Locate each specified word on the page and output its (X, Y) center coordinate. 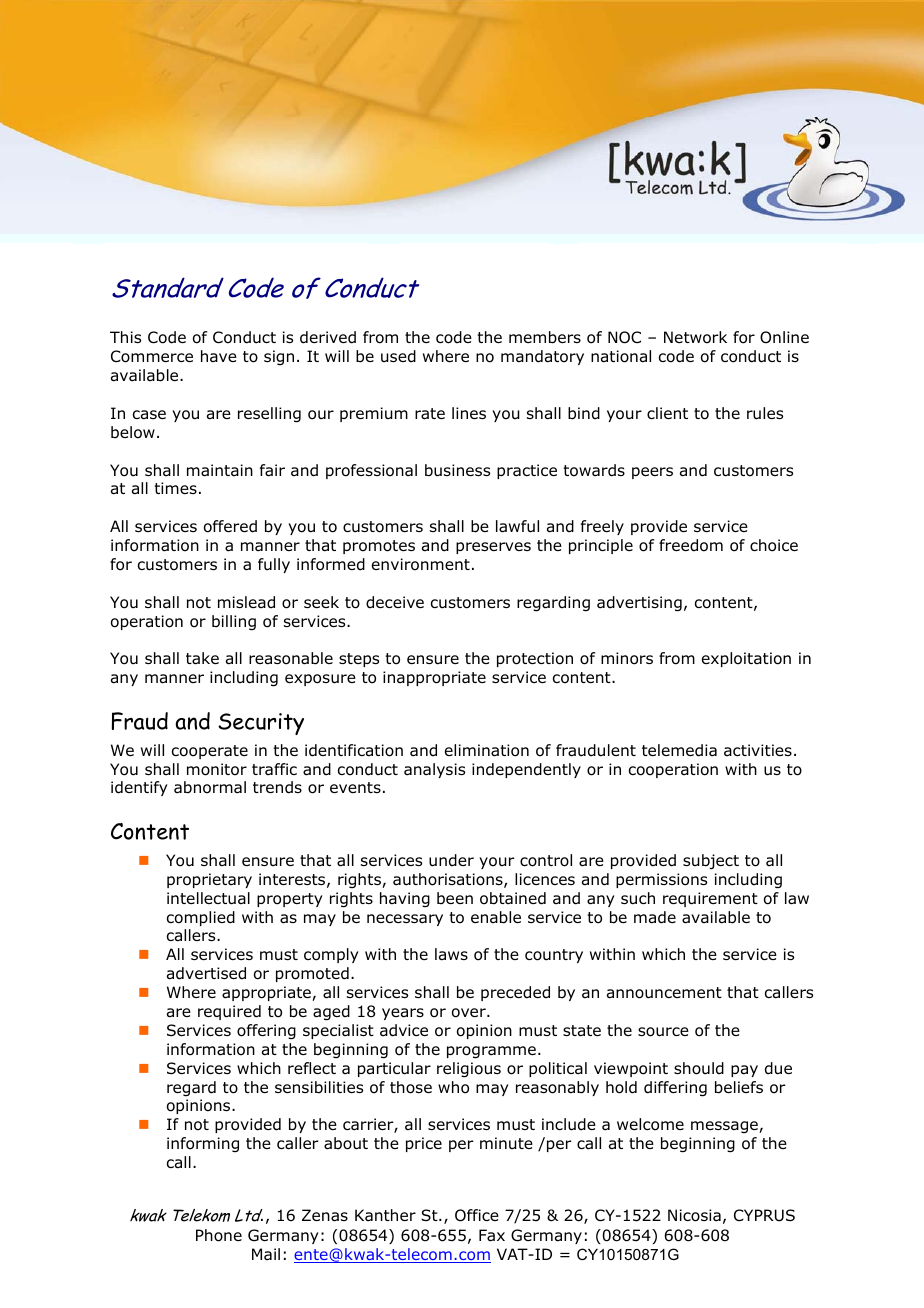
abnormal (210, 787)
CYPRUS (764, 1215)
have (219, 356)
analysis (434, 770)
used (398, 356)
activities (758, 750)
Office (477, 1215)
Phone (219, 1235)
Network (695, 337)
